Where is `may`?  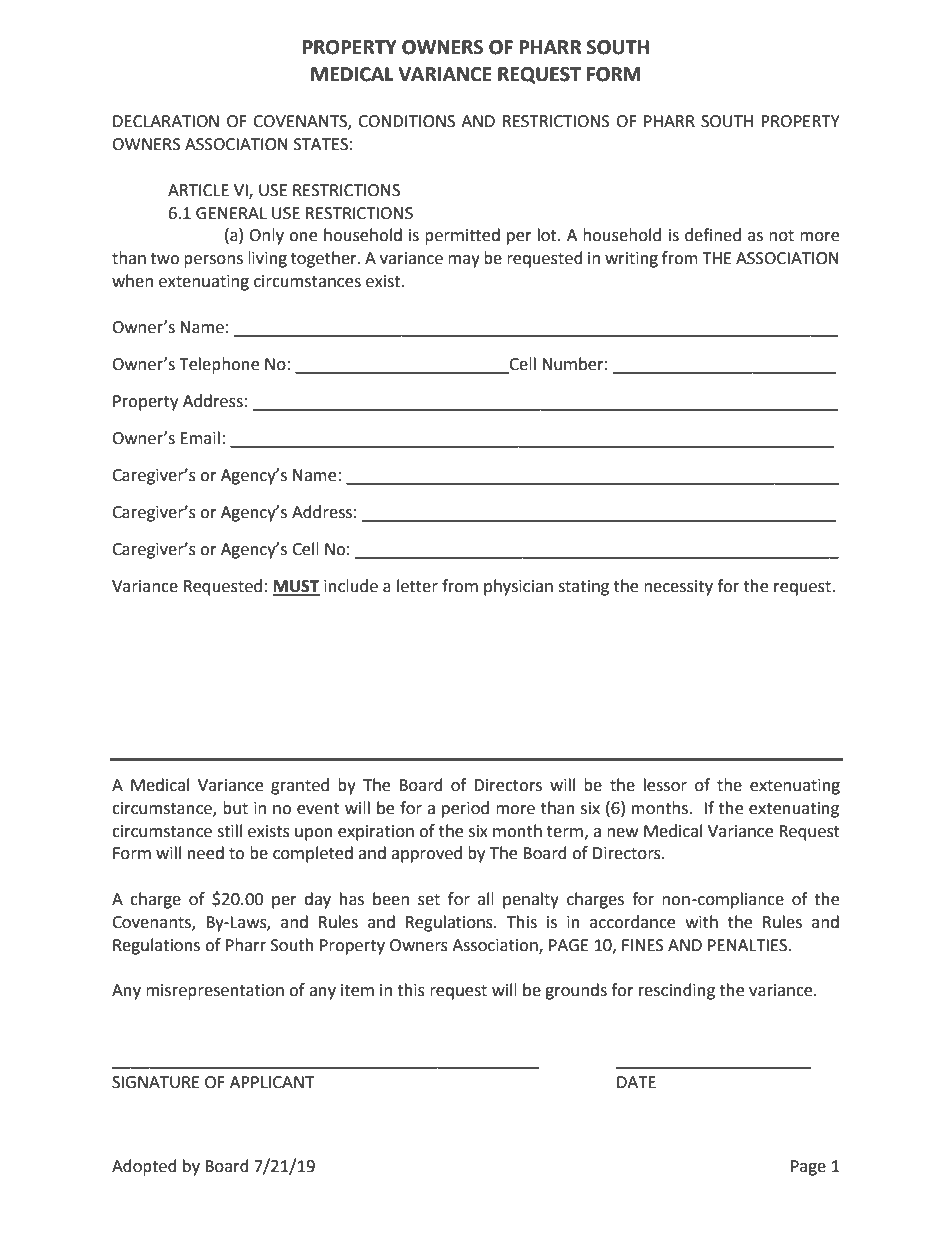
may is located at coordinates (464, 261).
